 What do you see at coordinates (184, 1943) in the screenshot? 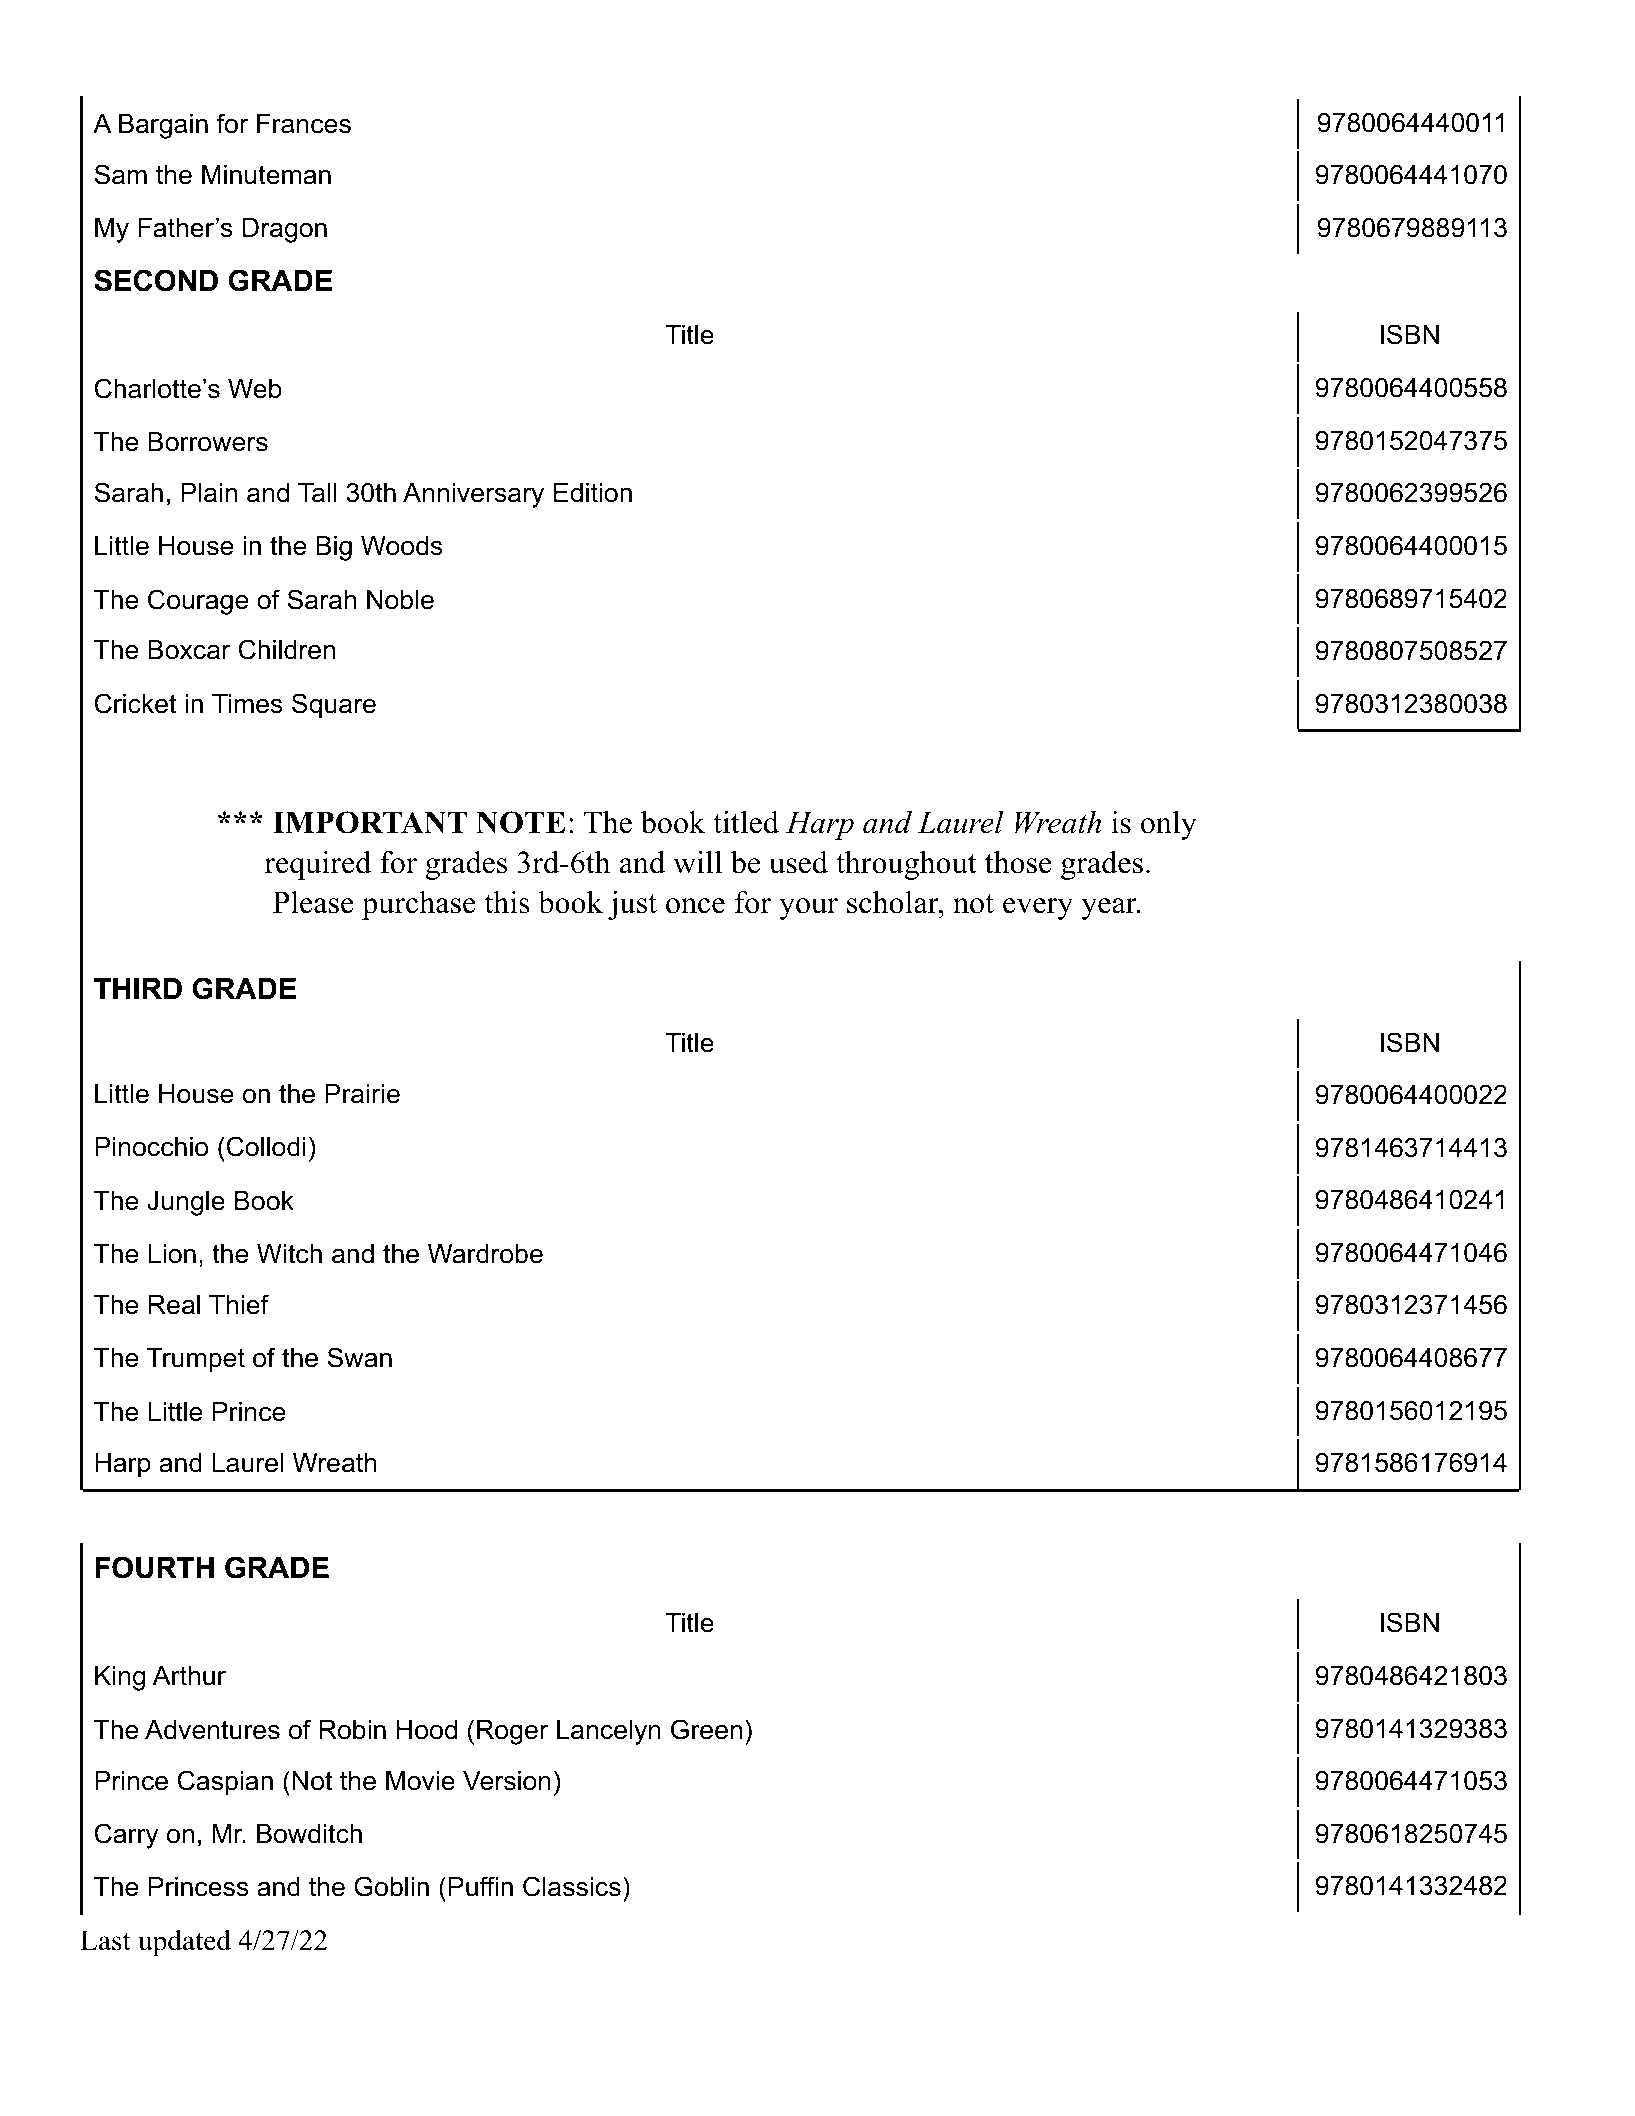
I see `updated` at bounding box center [184, 1943].
